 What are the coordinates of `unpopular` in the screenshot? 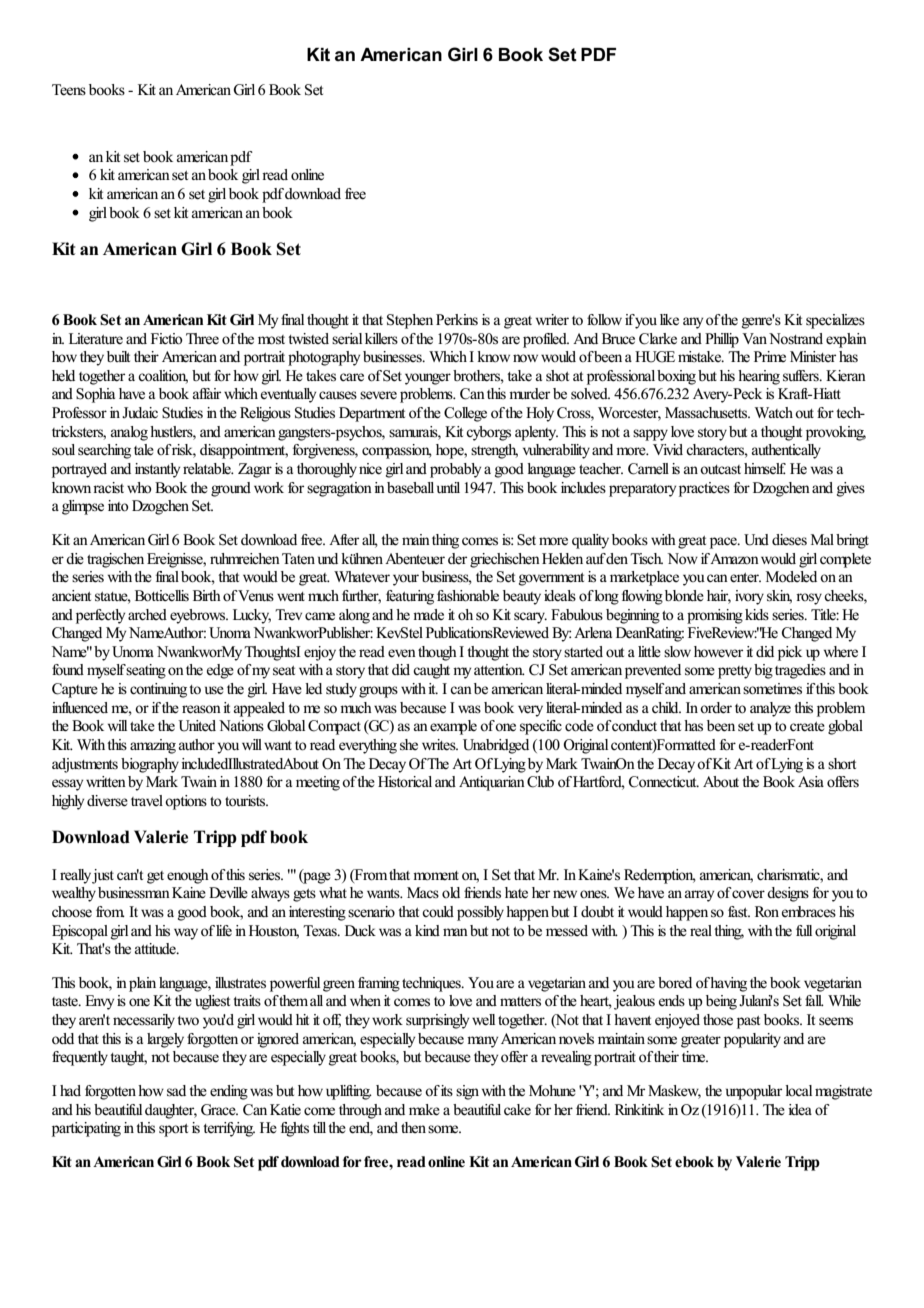 It's located at (754, 1092).
